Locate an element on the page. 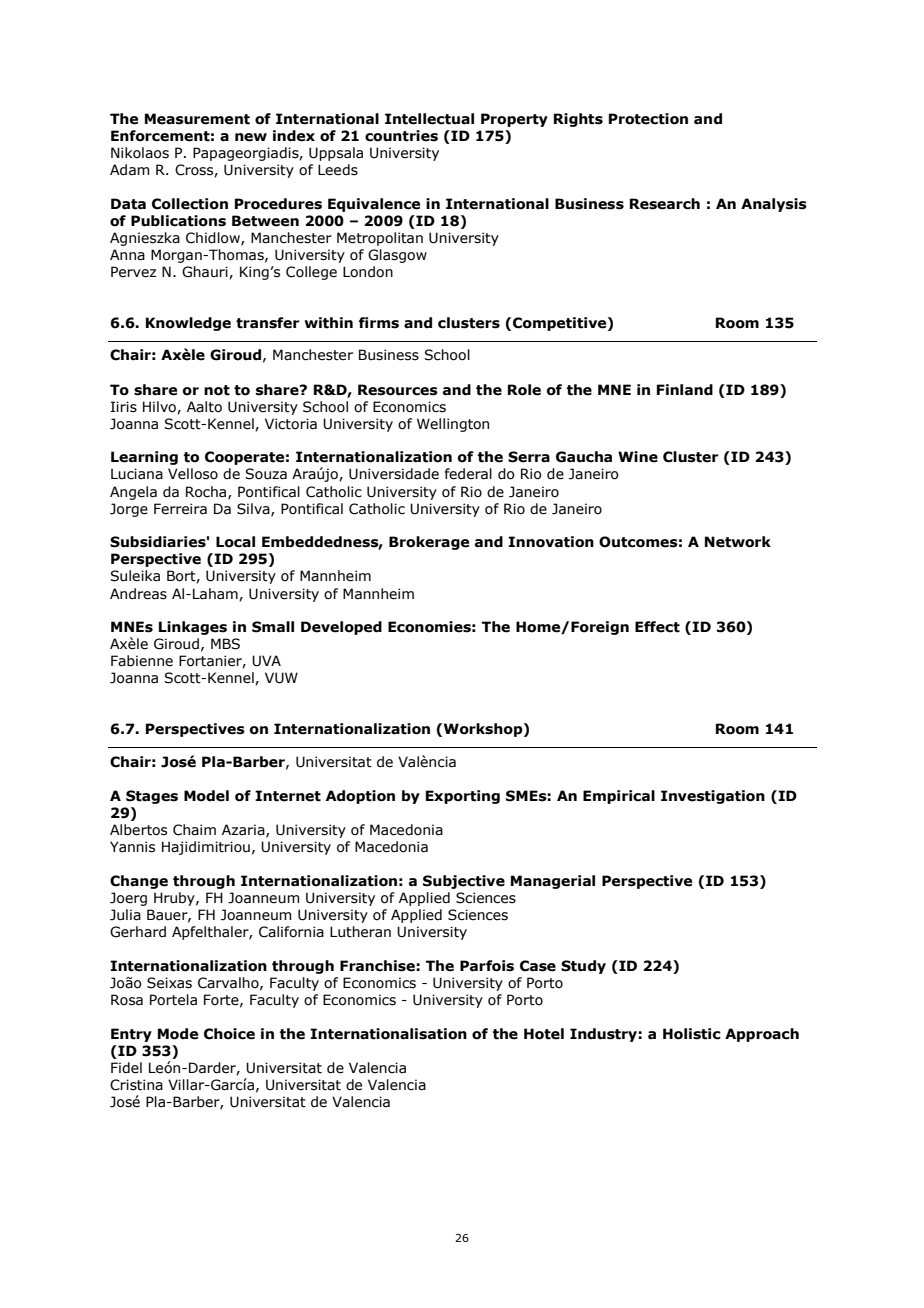  Finland is located at coordinates (685, 390).
